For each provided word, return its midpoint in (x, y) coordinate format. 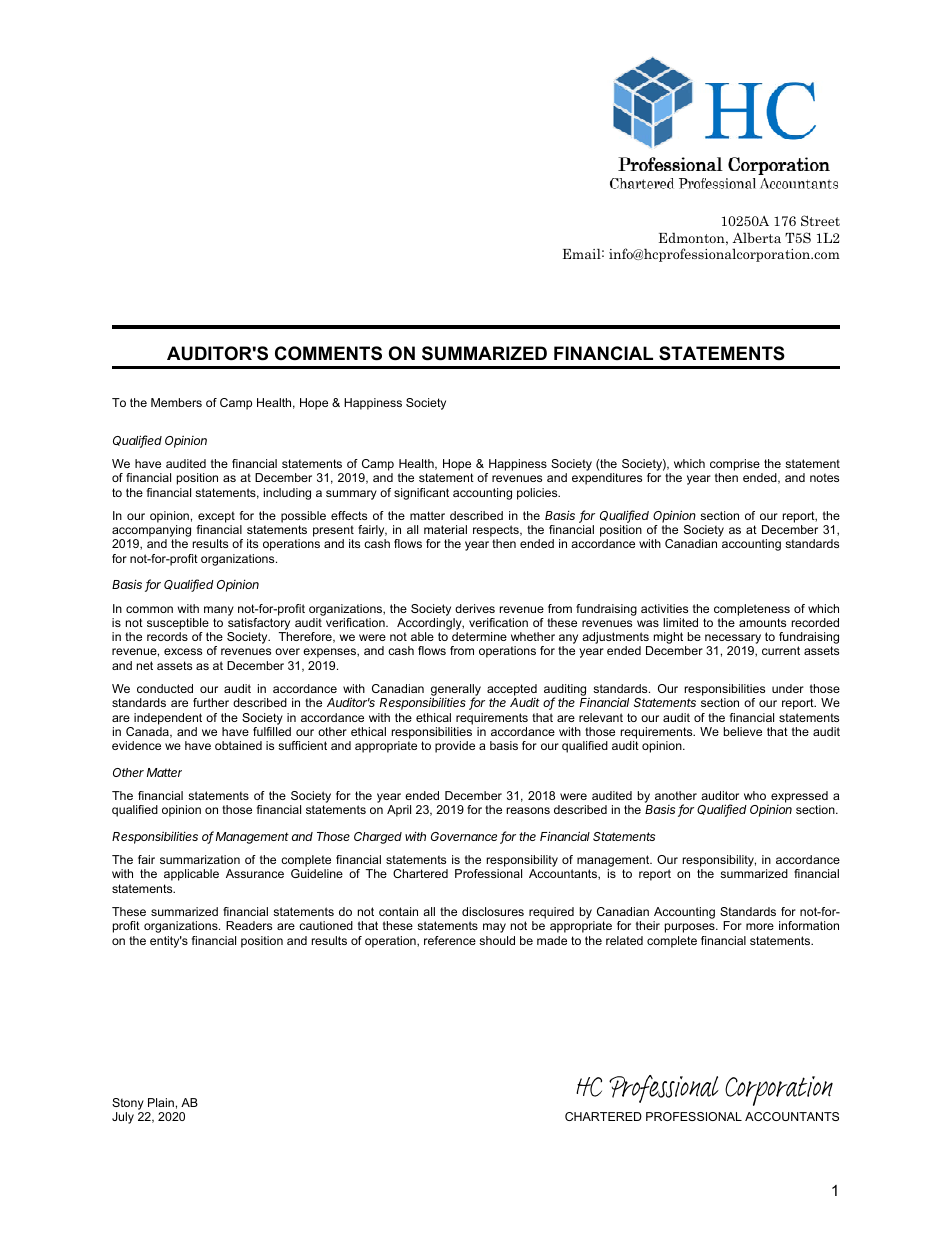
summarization (200, 859)
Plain (161, 1102)
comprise (735, 465)
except (216, 517)
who (755, 795)
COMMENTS (328, 353)
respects (497, 532)
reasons (528, 810)
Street (820, 220)
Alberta (756, 237)
